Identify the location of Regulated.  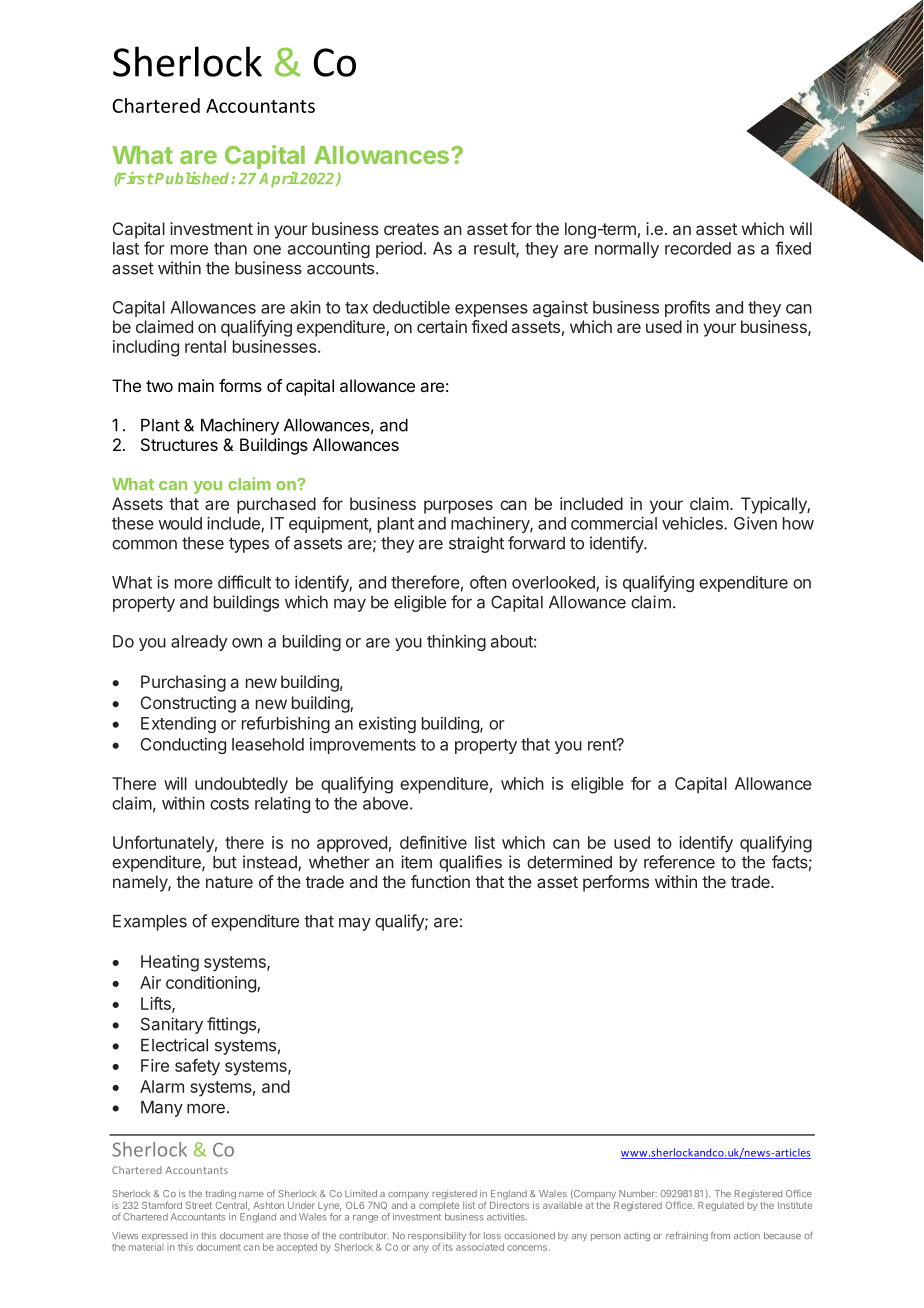
(721, 1206).
